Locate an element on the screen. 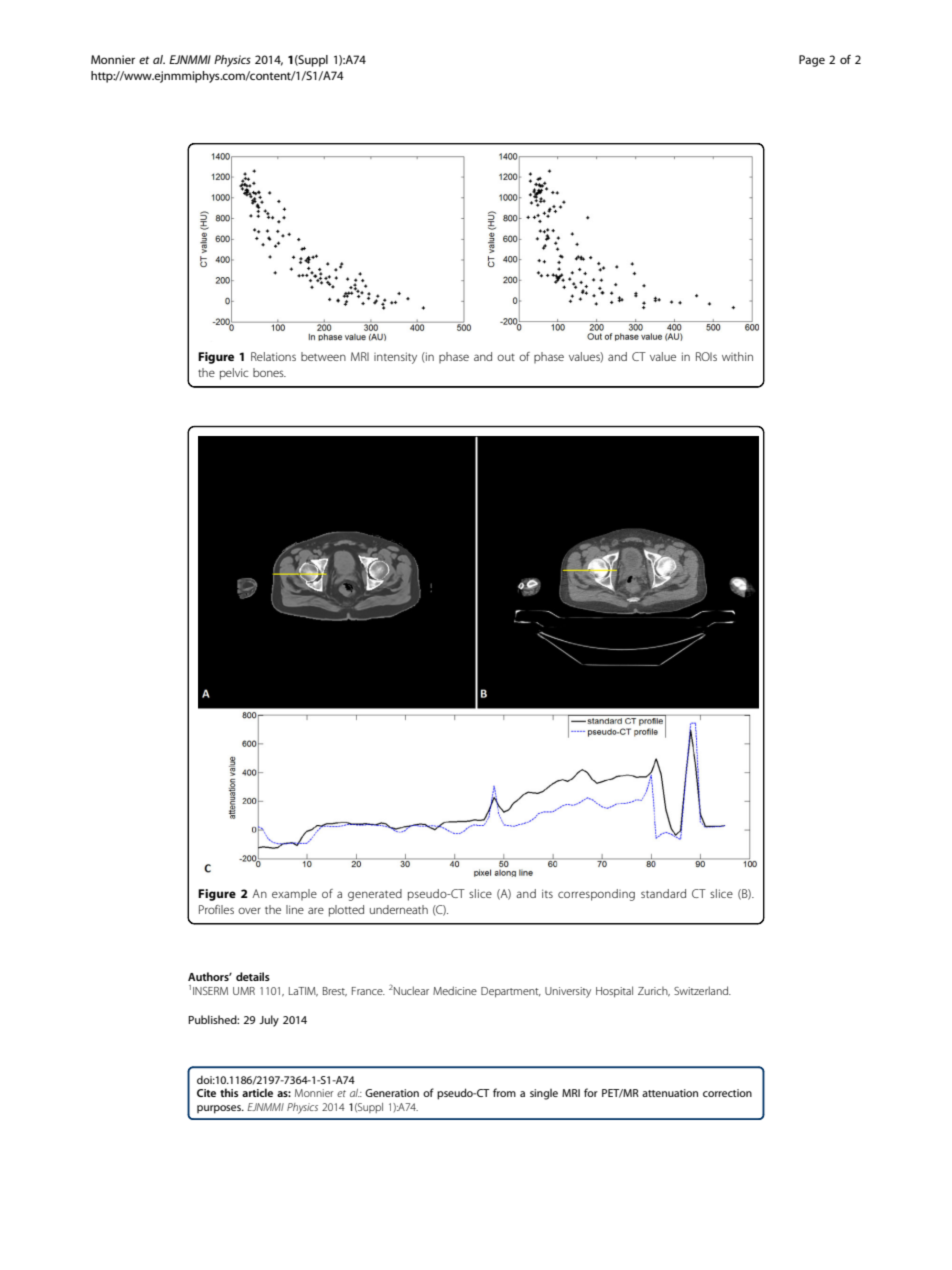 The image size is (952, 1270). intensity is located at coordinates (395, 358).
